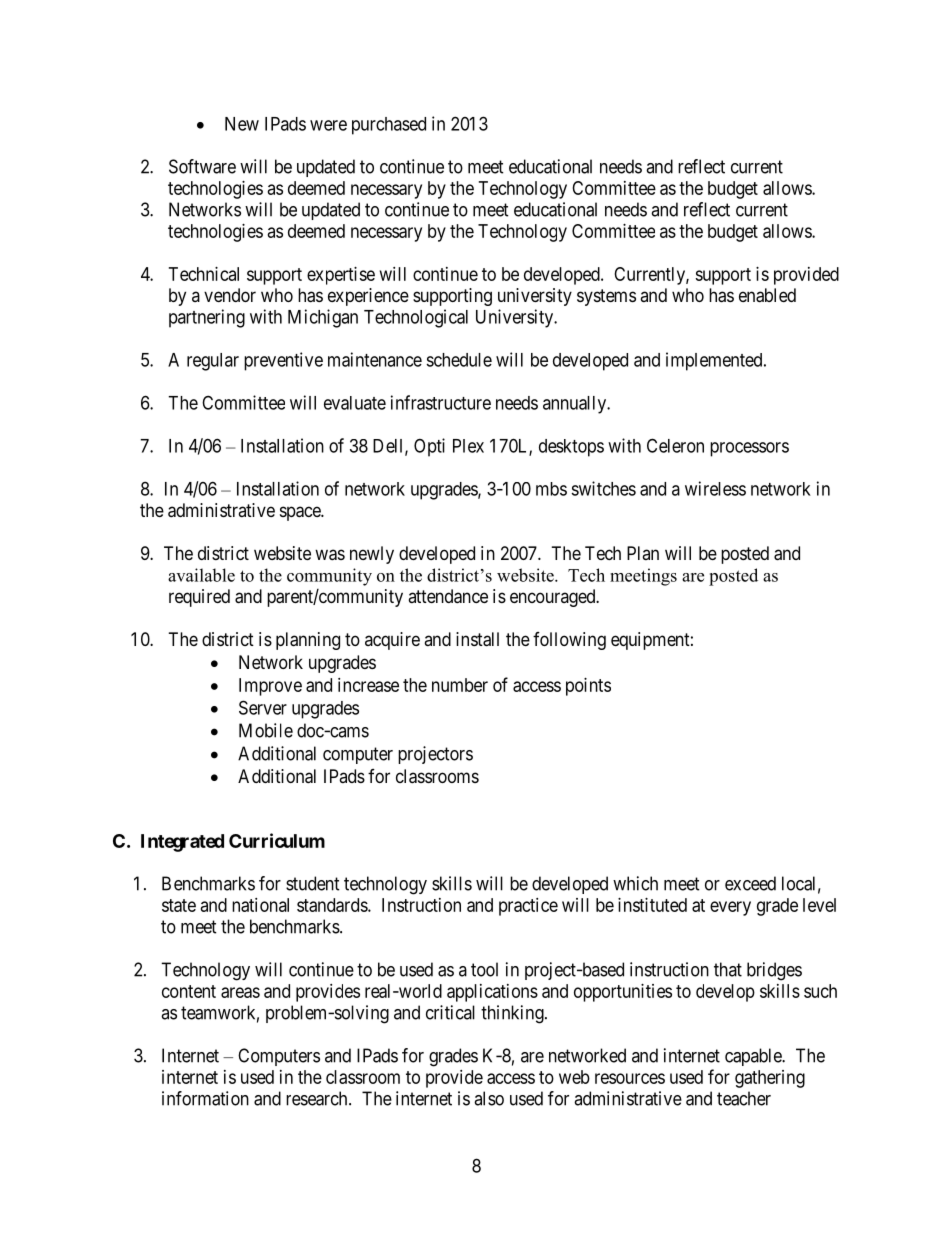  Describe the element at coordinates (750, 883) in the screenshot. I see `exceed` at that location.
